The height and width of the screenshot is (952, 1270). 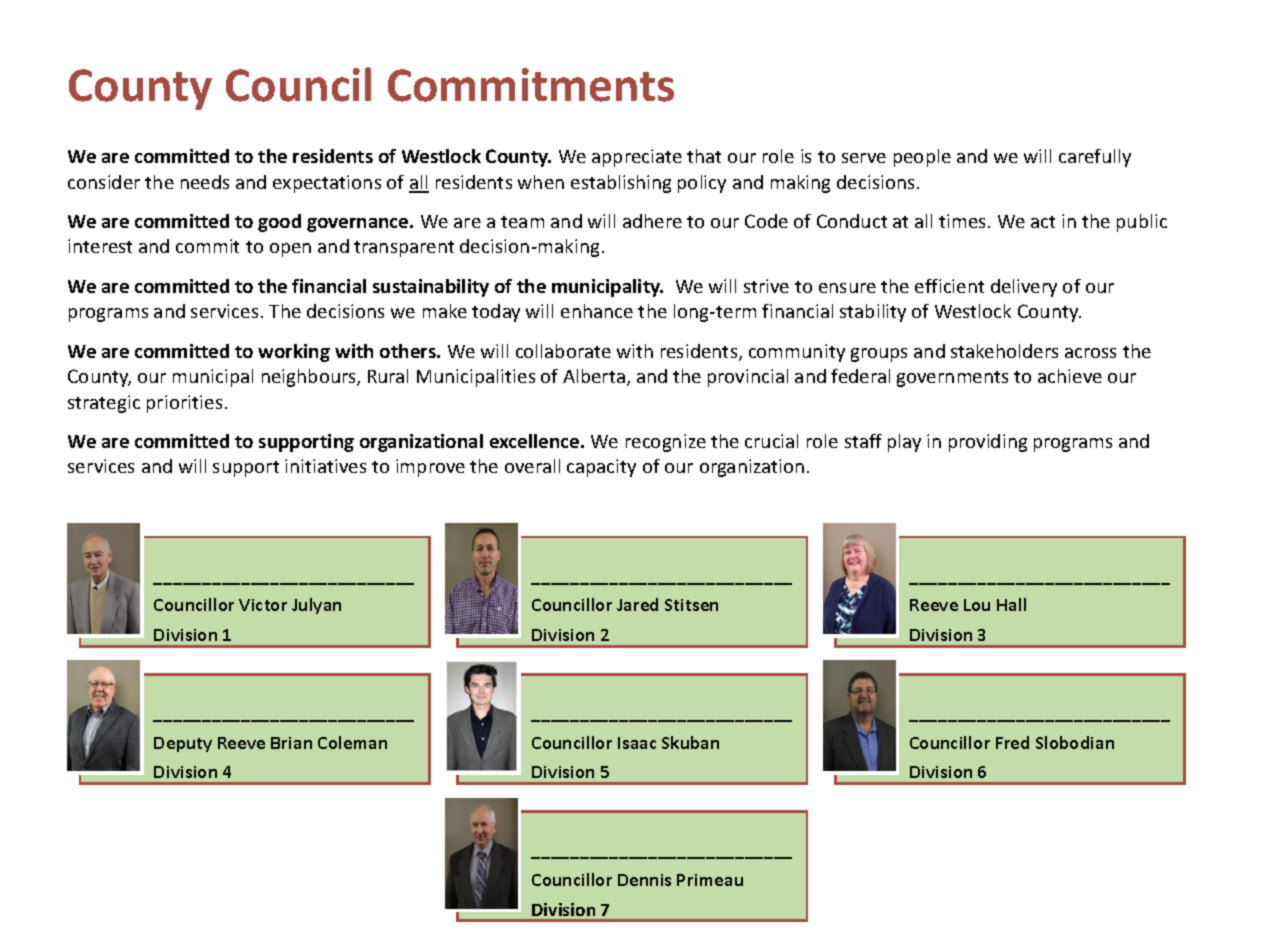 What do you see at coordinates (621, 184) in the screenshot?
I see `establishing` at bounding box center [621, 184].
